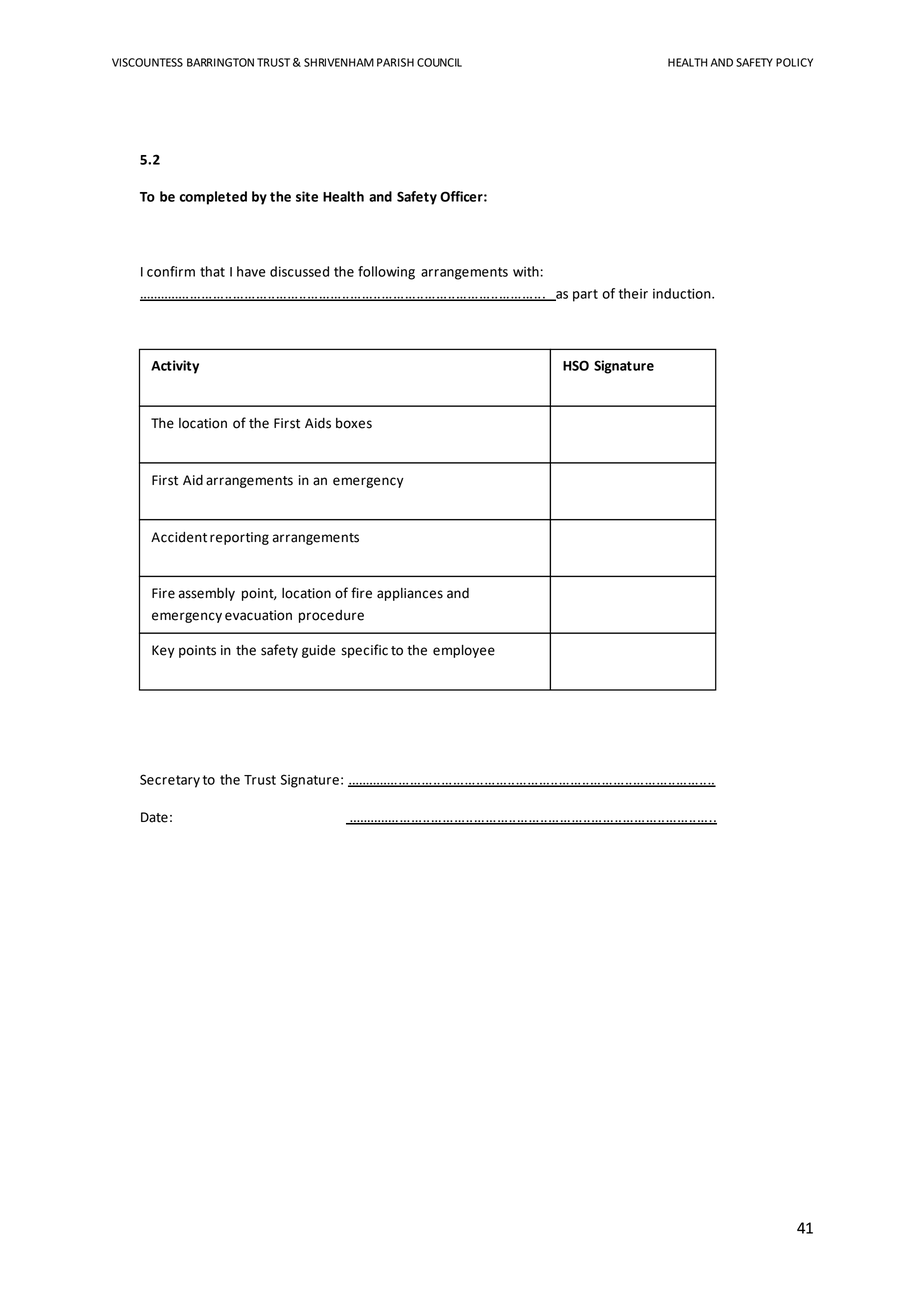  I want to click on COUNCIL, so click(439, 62).
